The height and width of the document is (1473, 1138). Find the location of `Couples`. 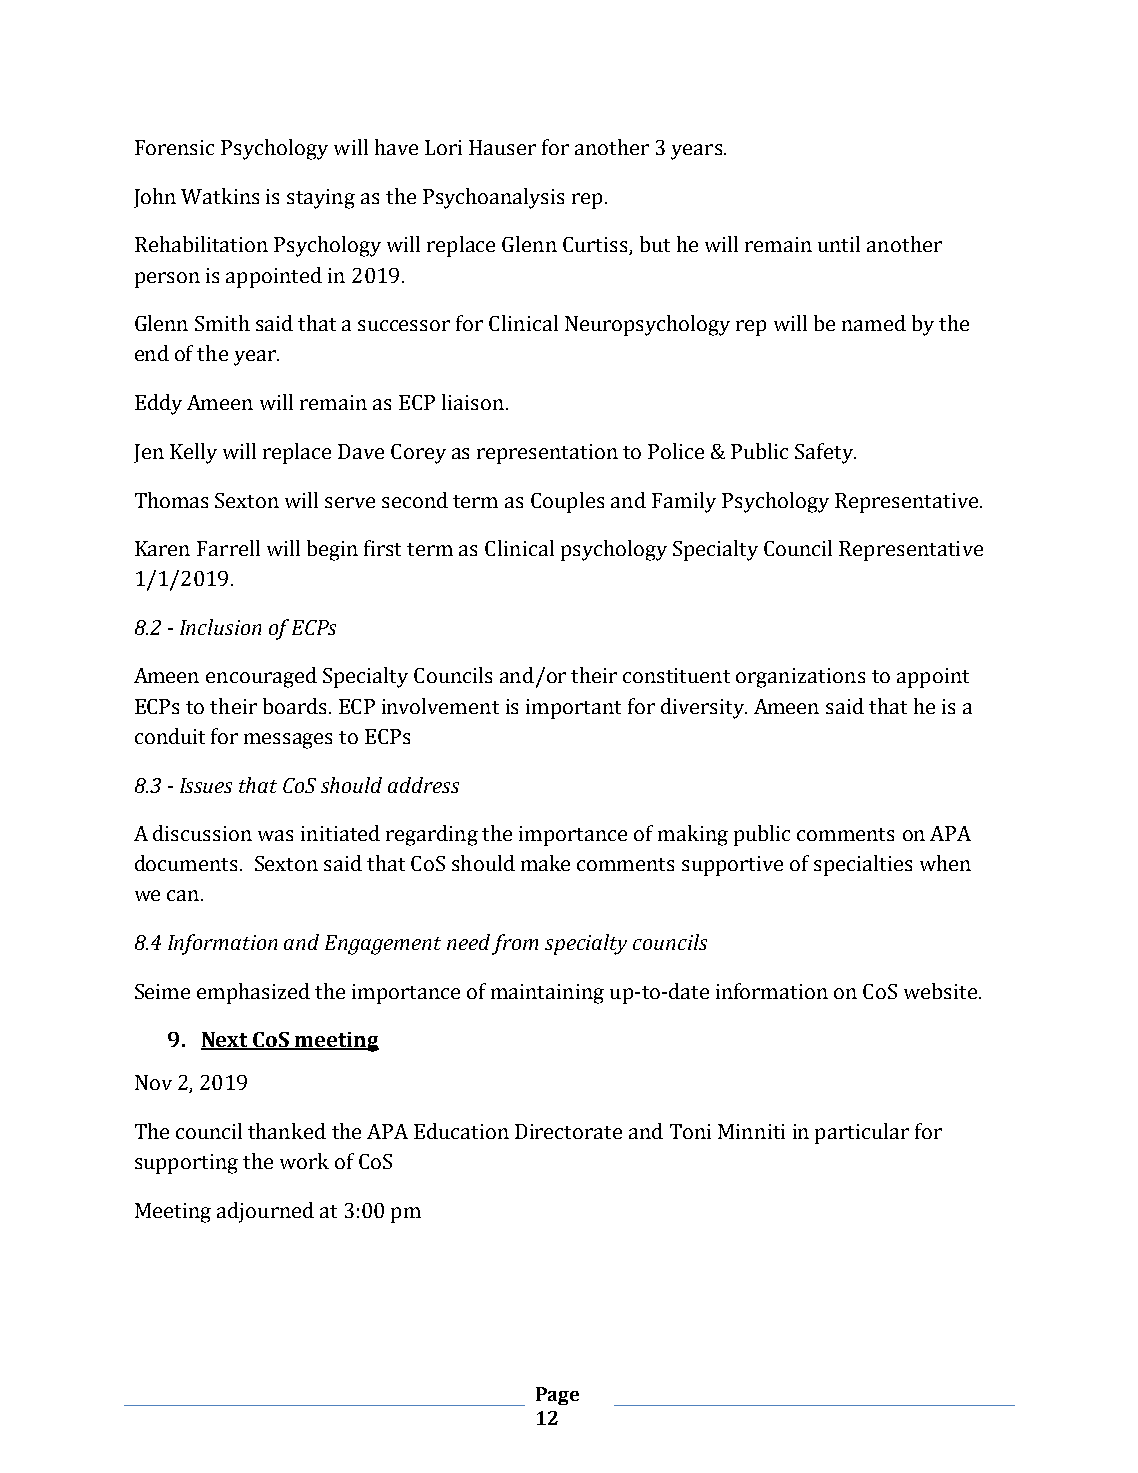

Couples is located at coordinates (567, 502).
